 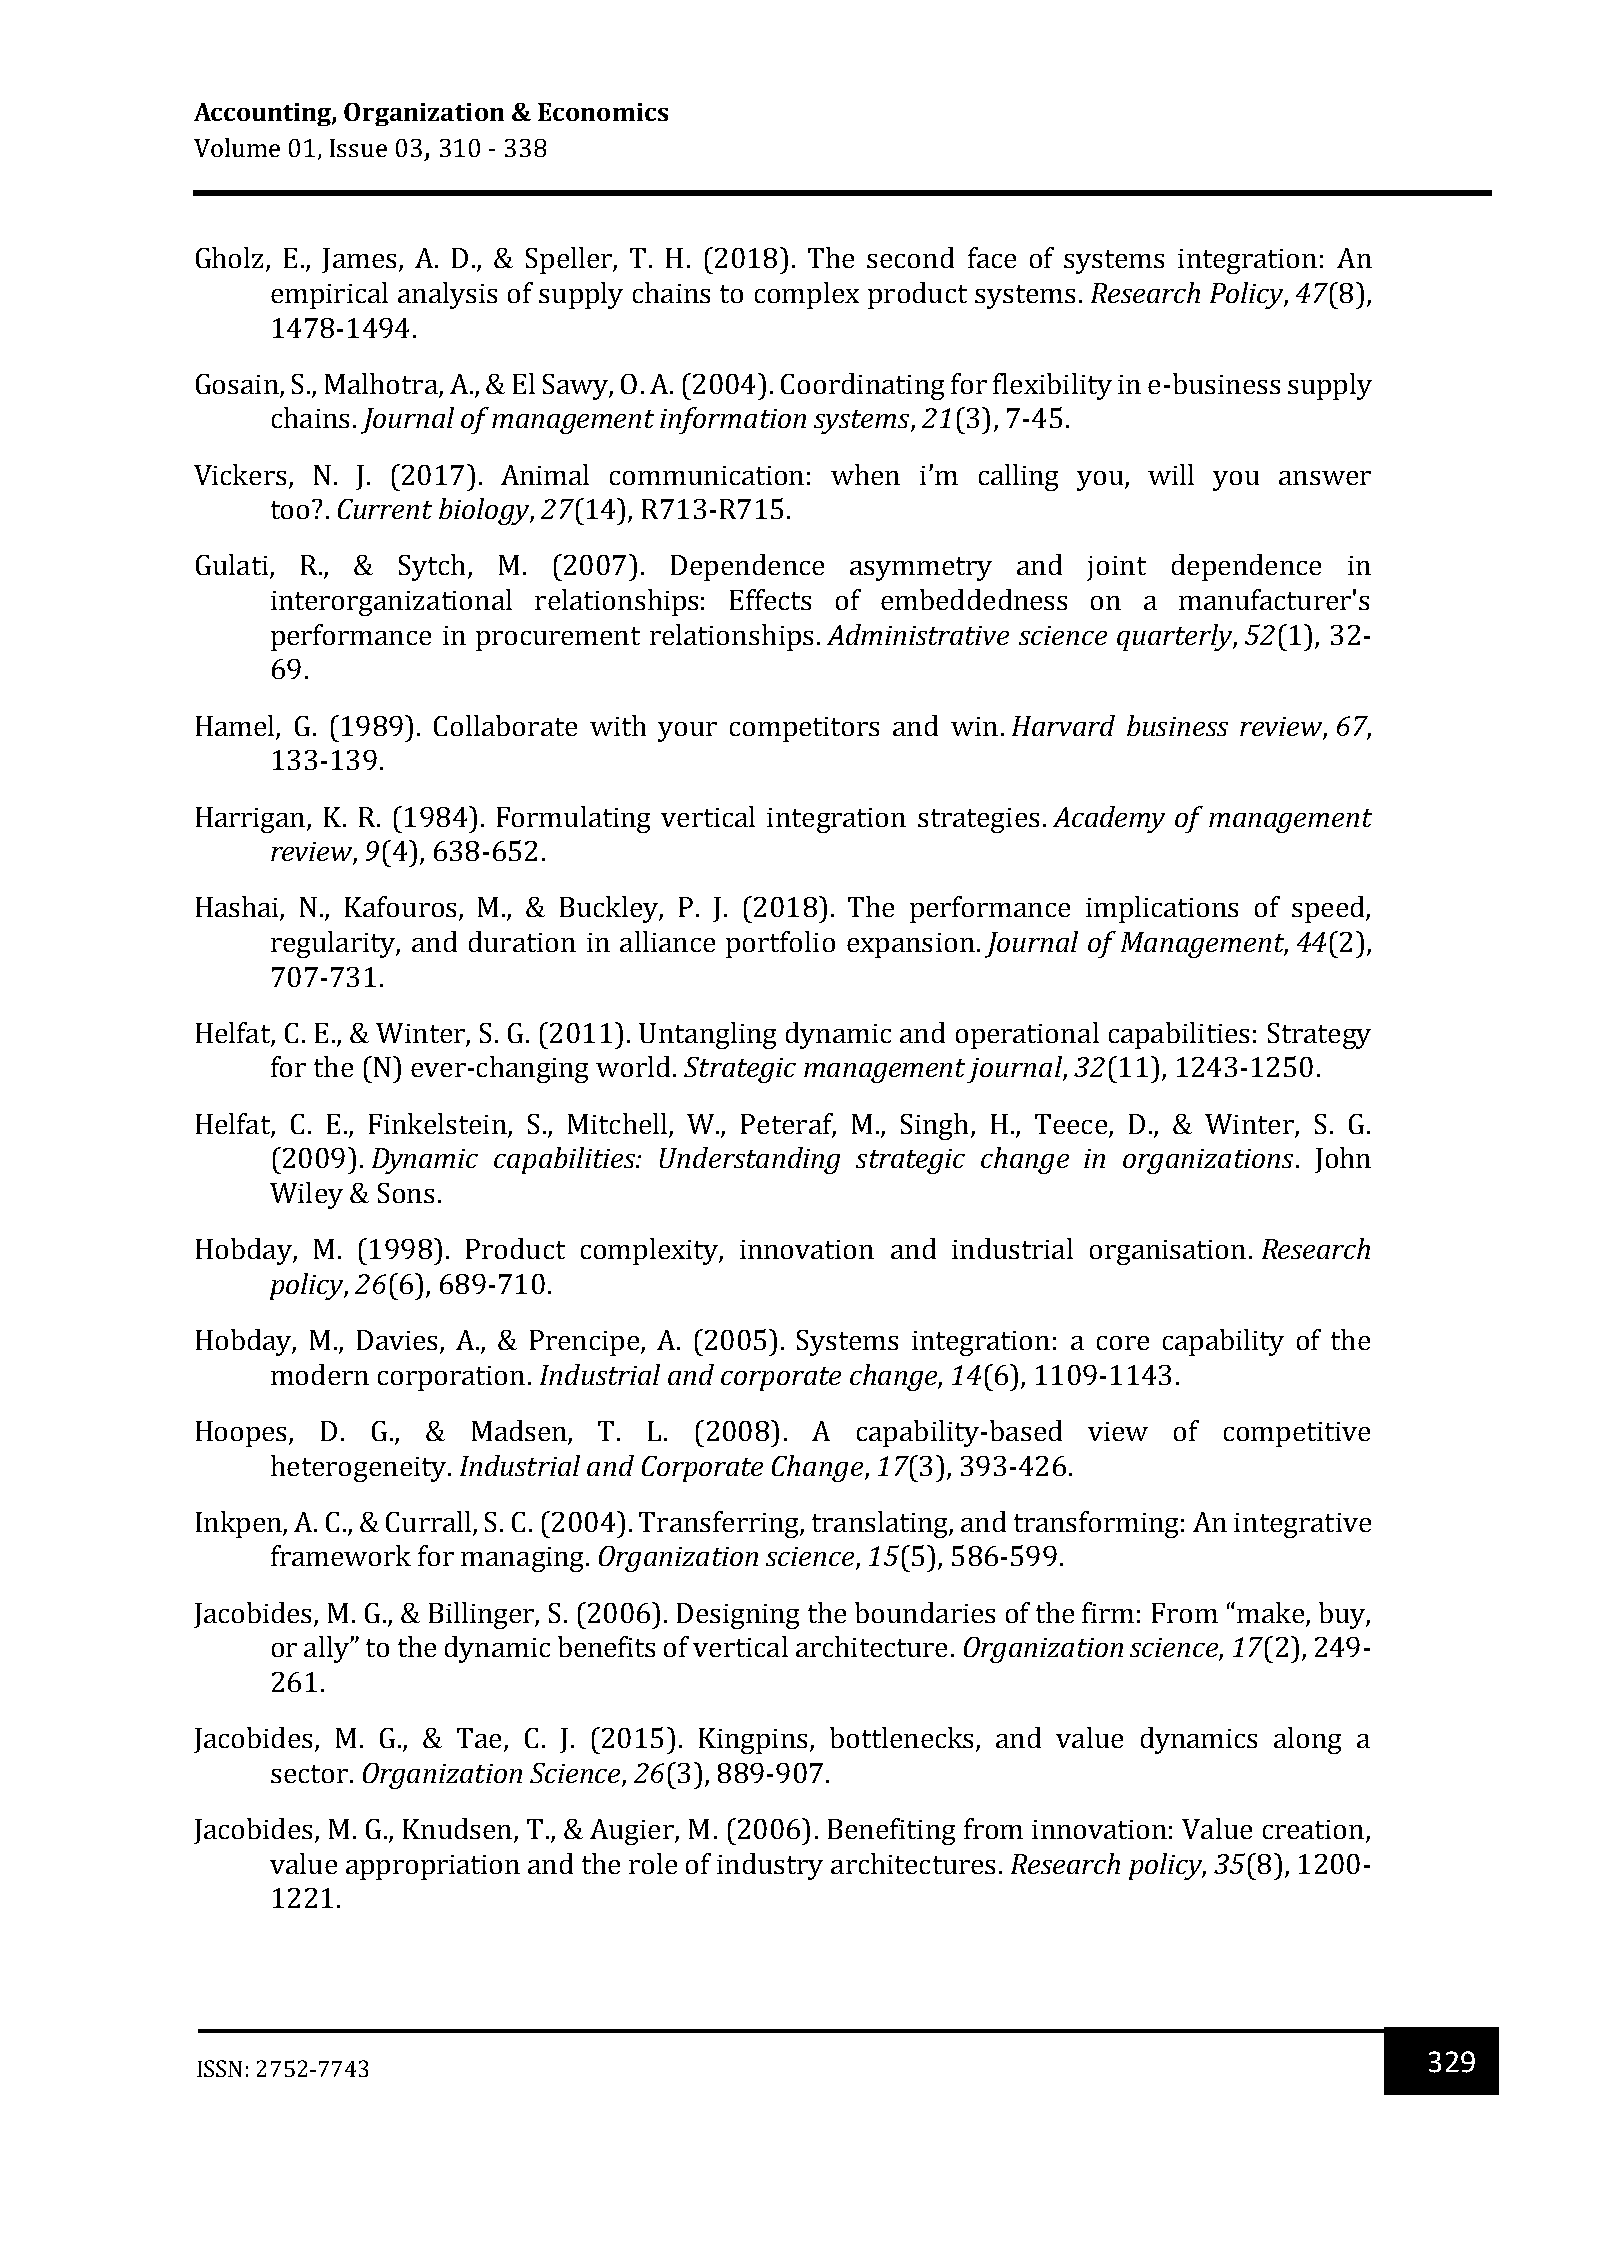 I want to click on Issue, so click(x=358, y=148).
